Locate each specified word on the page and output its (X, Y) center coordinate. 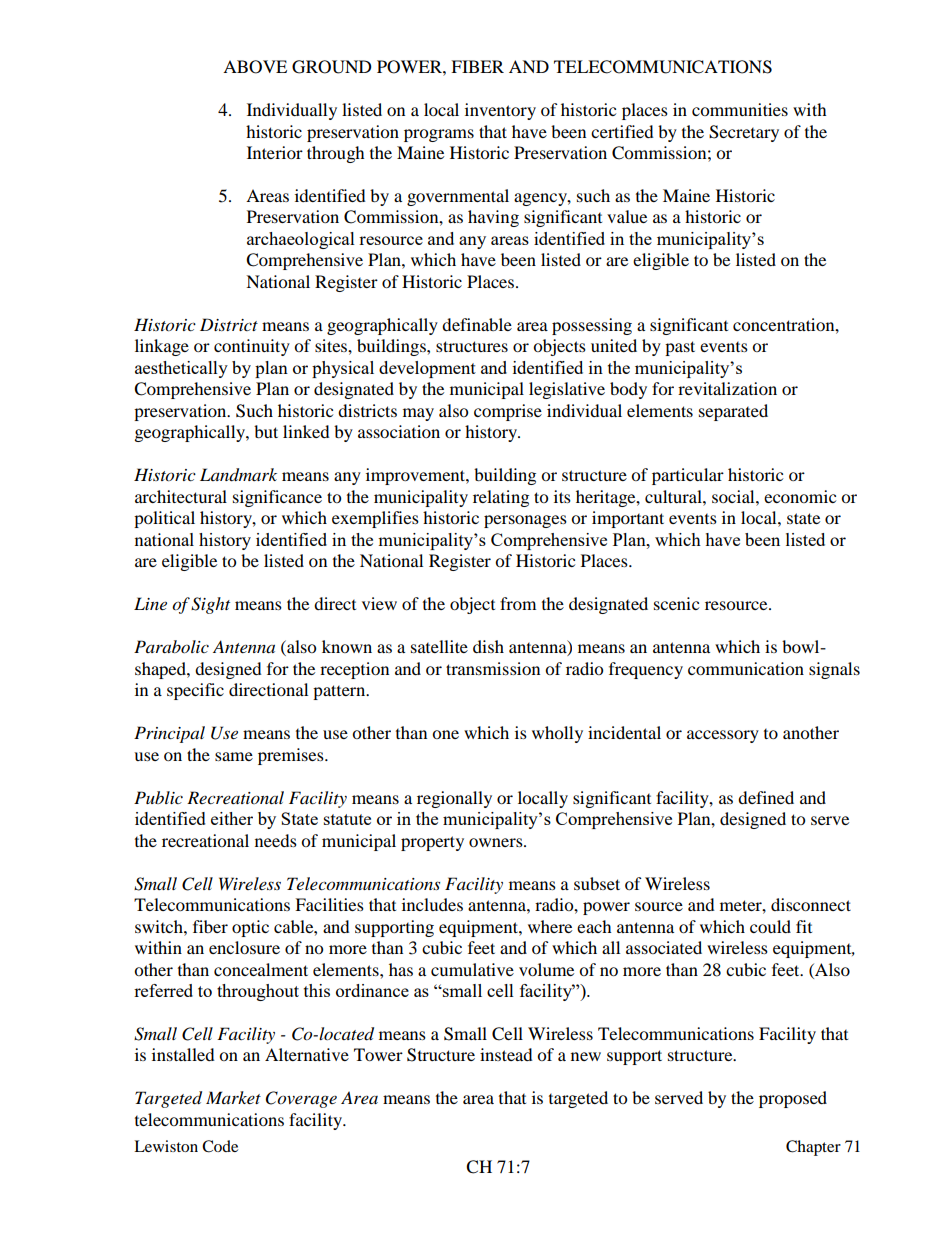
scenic (676, 603)
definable (477, 324)
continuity (252, 347)
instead (506, 1054)
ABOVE (255, 67)
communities (740, 109)
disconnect (811, 904)
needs (276, 840)
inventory (500, 111)
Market (233, 1097)
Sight (210, 605)
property (432, 843)
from (518, 603)
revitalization (727, 388)
